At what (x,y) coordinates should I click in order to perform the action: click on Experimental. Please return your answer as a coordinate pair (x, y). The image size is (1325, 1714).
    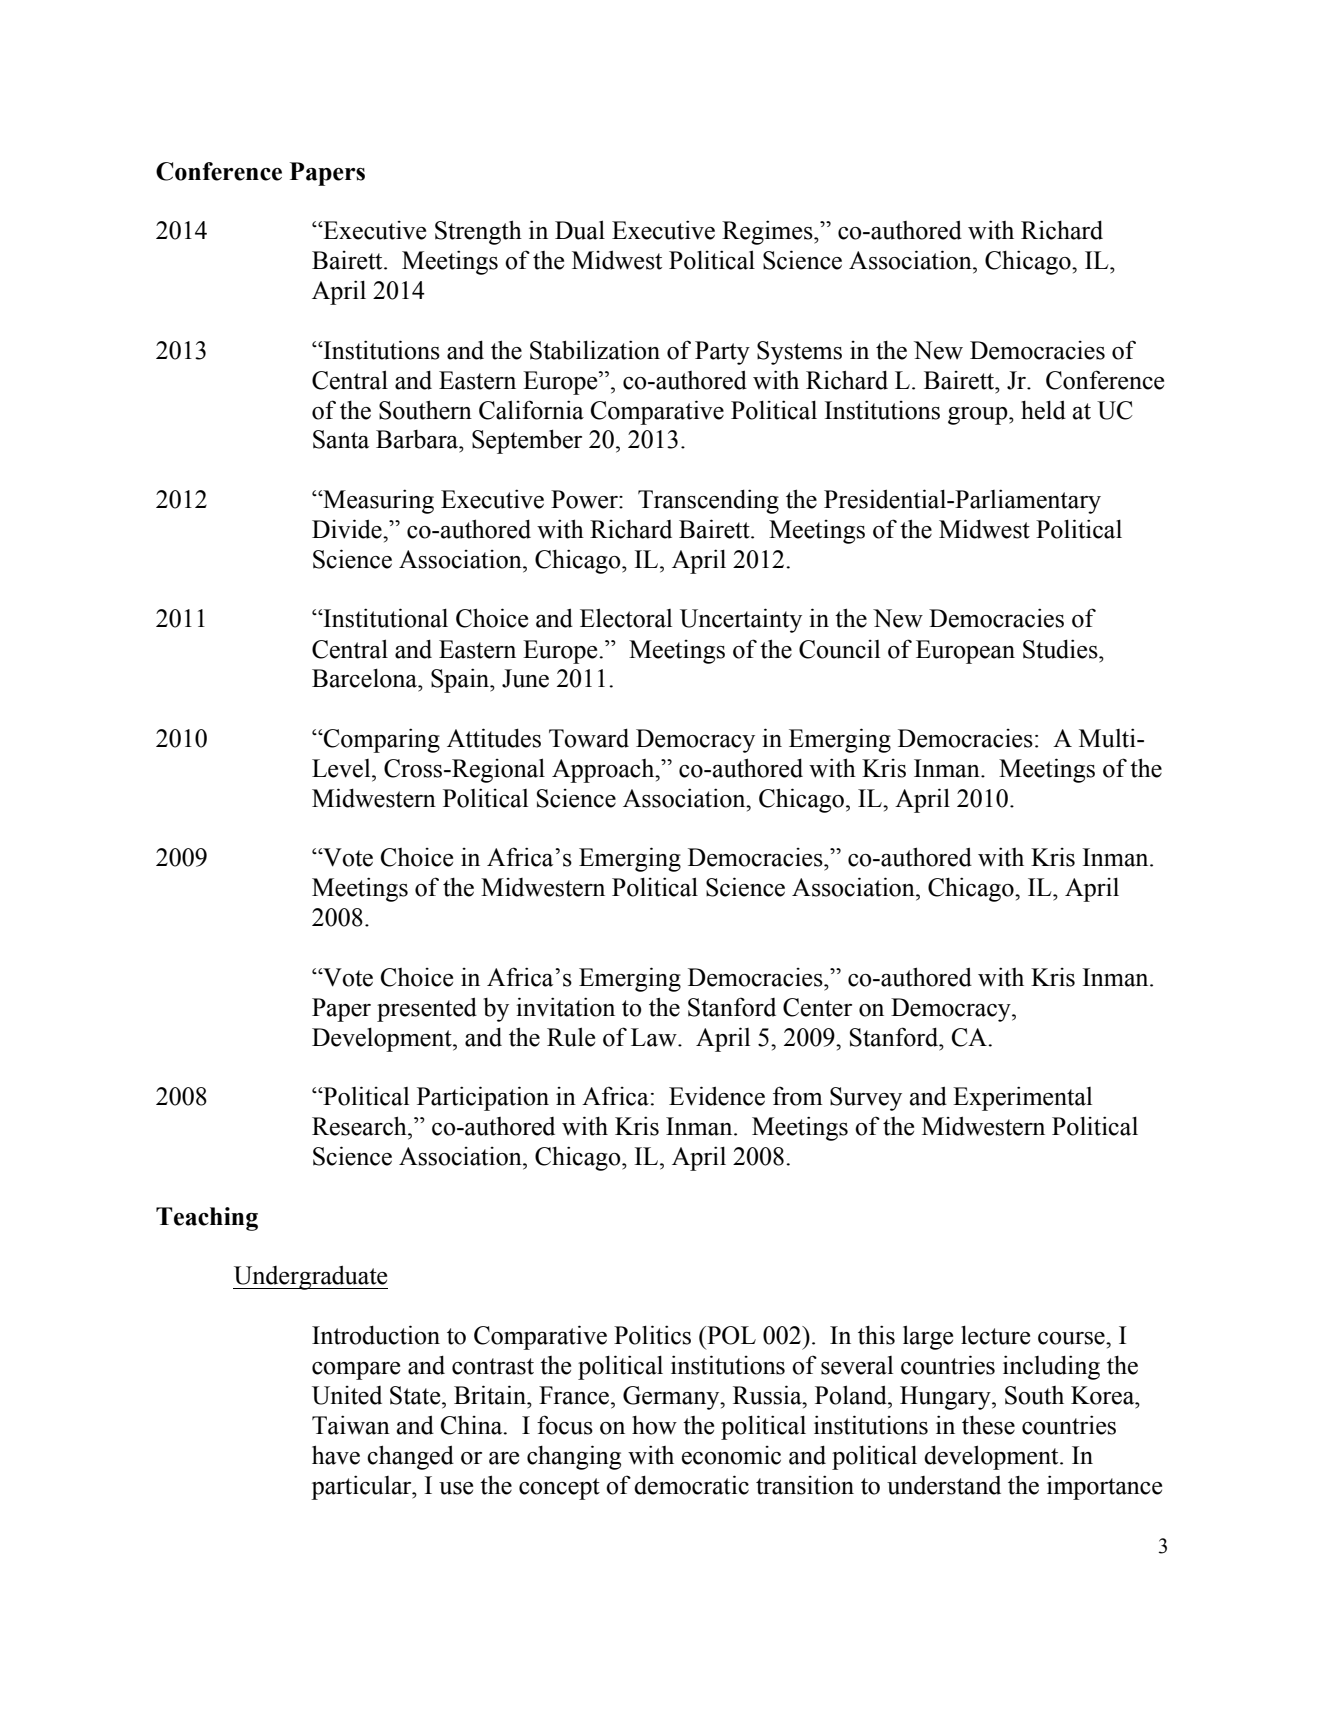
    Looking at the image, I should click on (1022, 1098).
